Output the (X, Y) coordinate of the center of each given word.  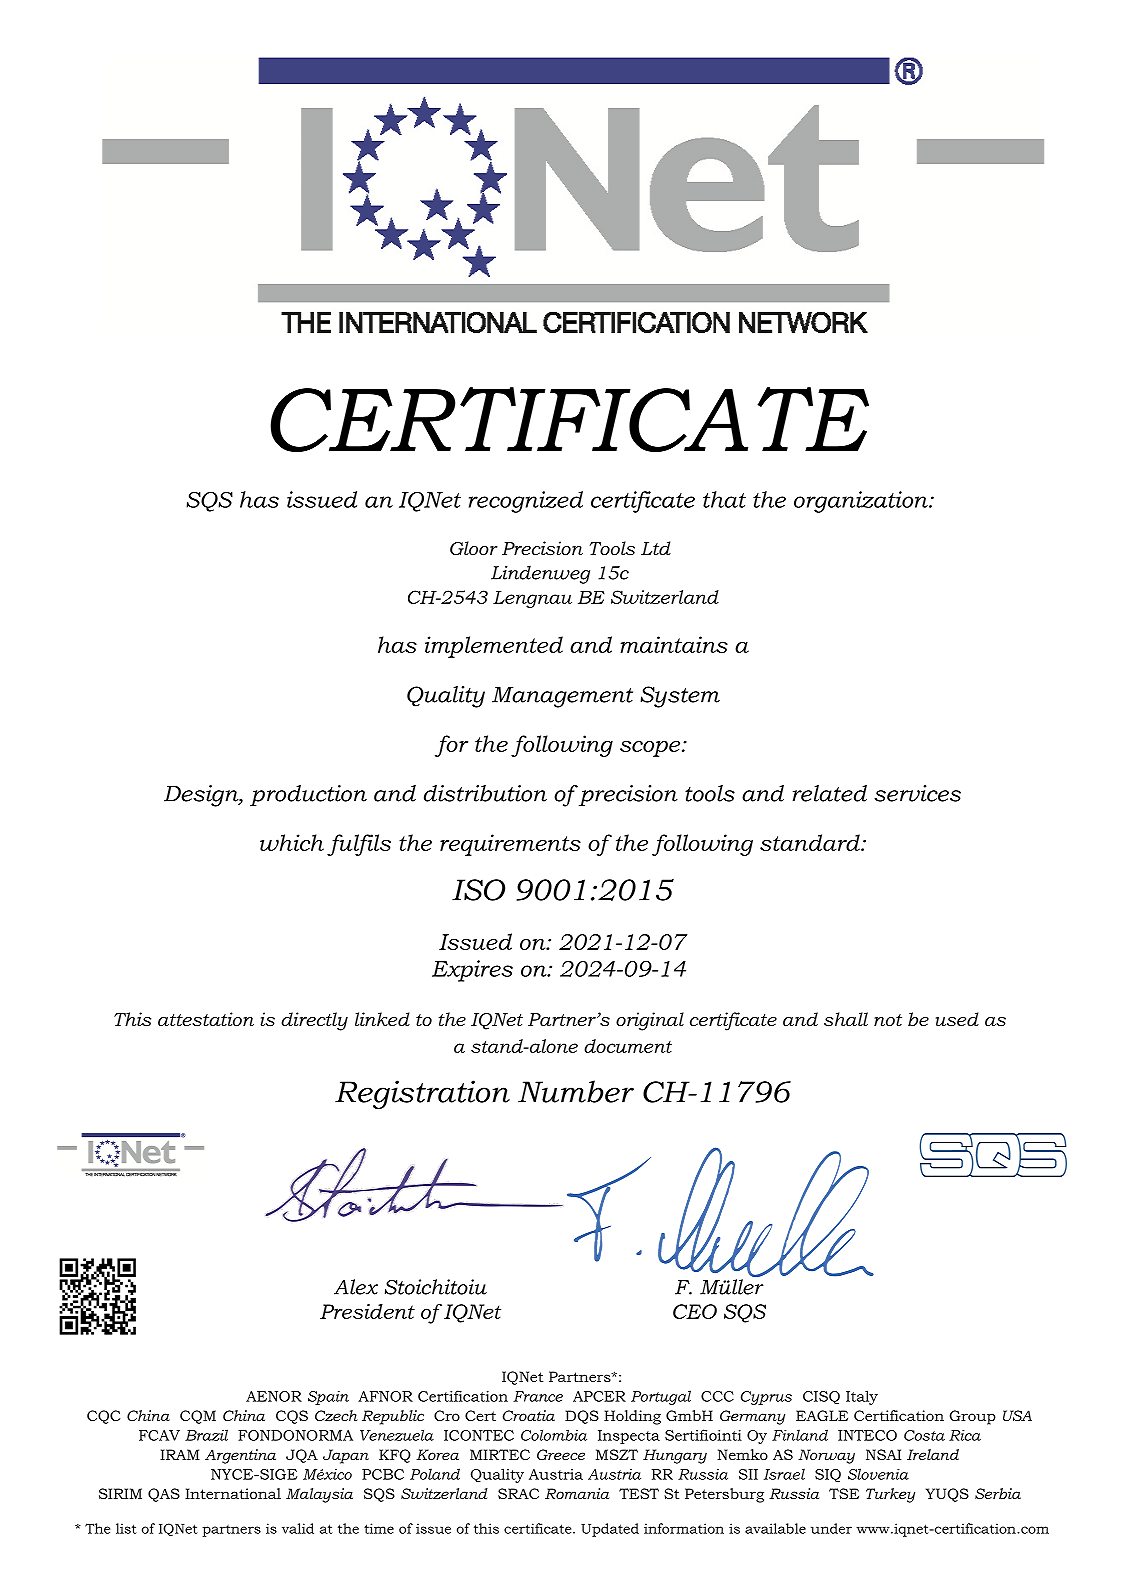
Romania (577, 1493)
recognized (526, 502)
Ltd (656, 548)
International (233, 1493)
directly (314, 1021)
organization (862, 502)
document (628, 1046)
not (888, 1020)
